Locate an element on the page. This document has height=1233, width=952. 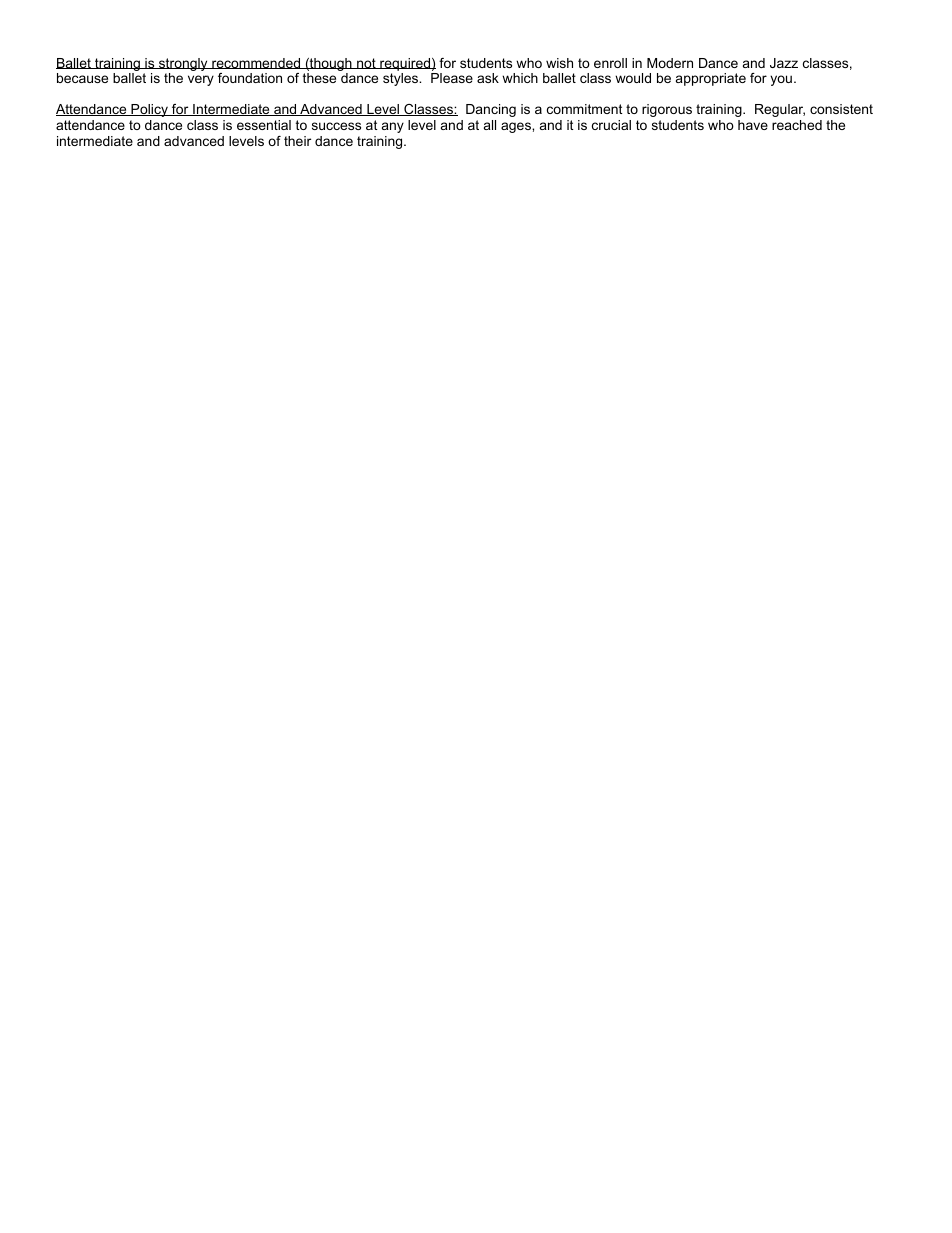
strongly is located at coordinates (183, 66).
